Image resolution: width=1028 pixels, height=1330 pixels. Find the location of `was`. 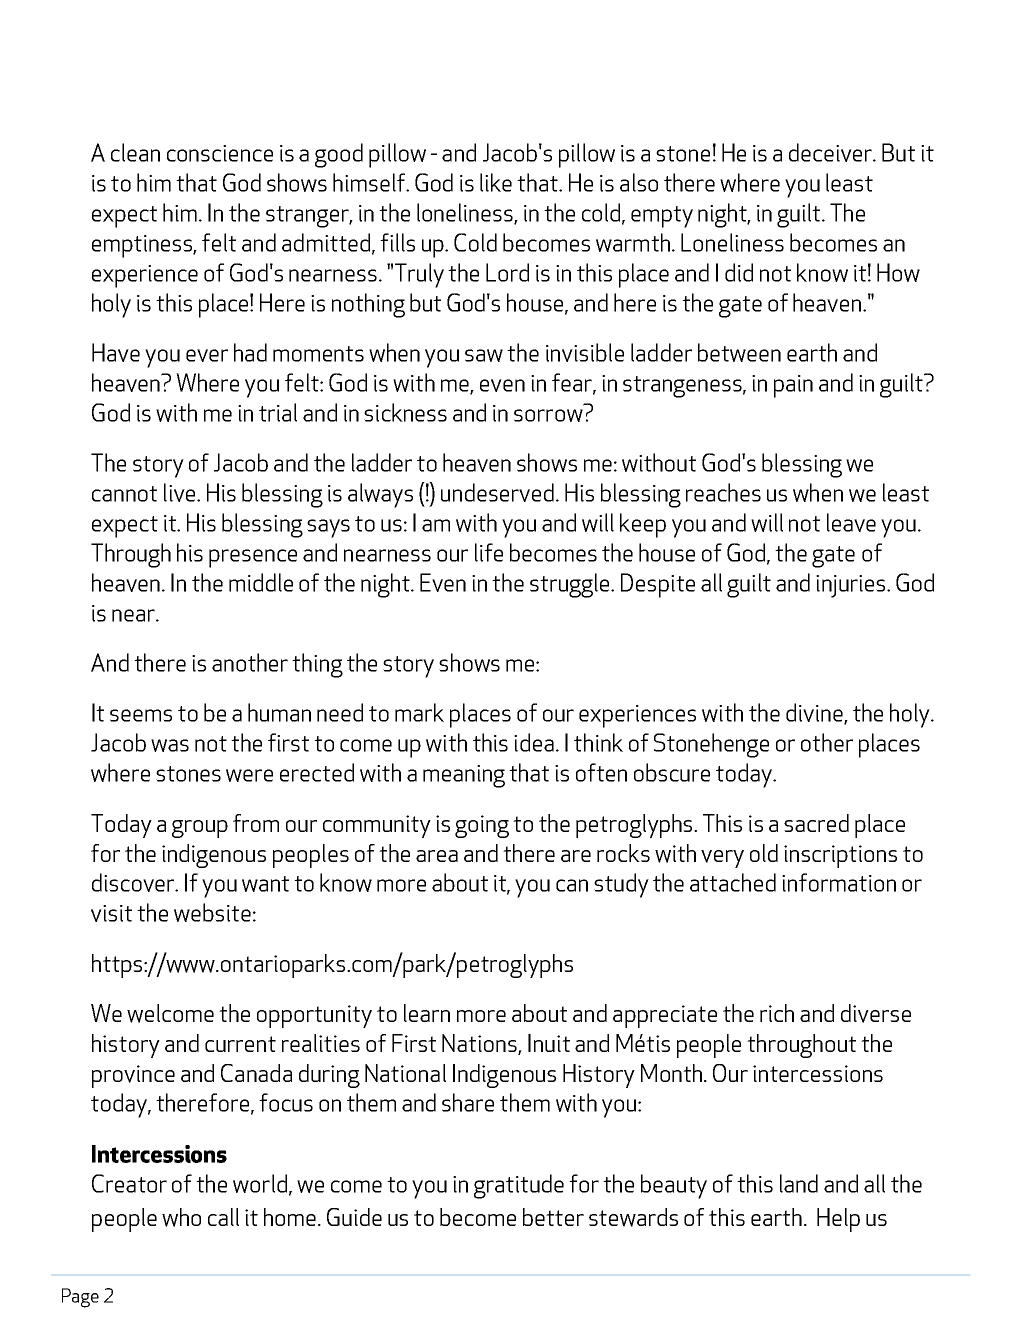

was is located at coordinates (170, 745).
